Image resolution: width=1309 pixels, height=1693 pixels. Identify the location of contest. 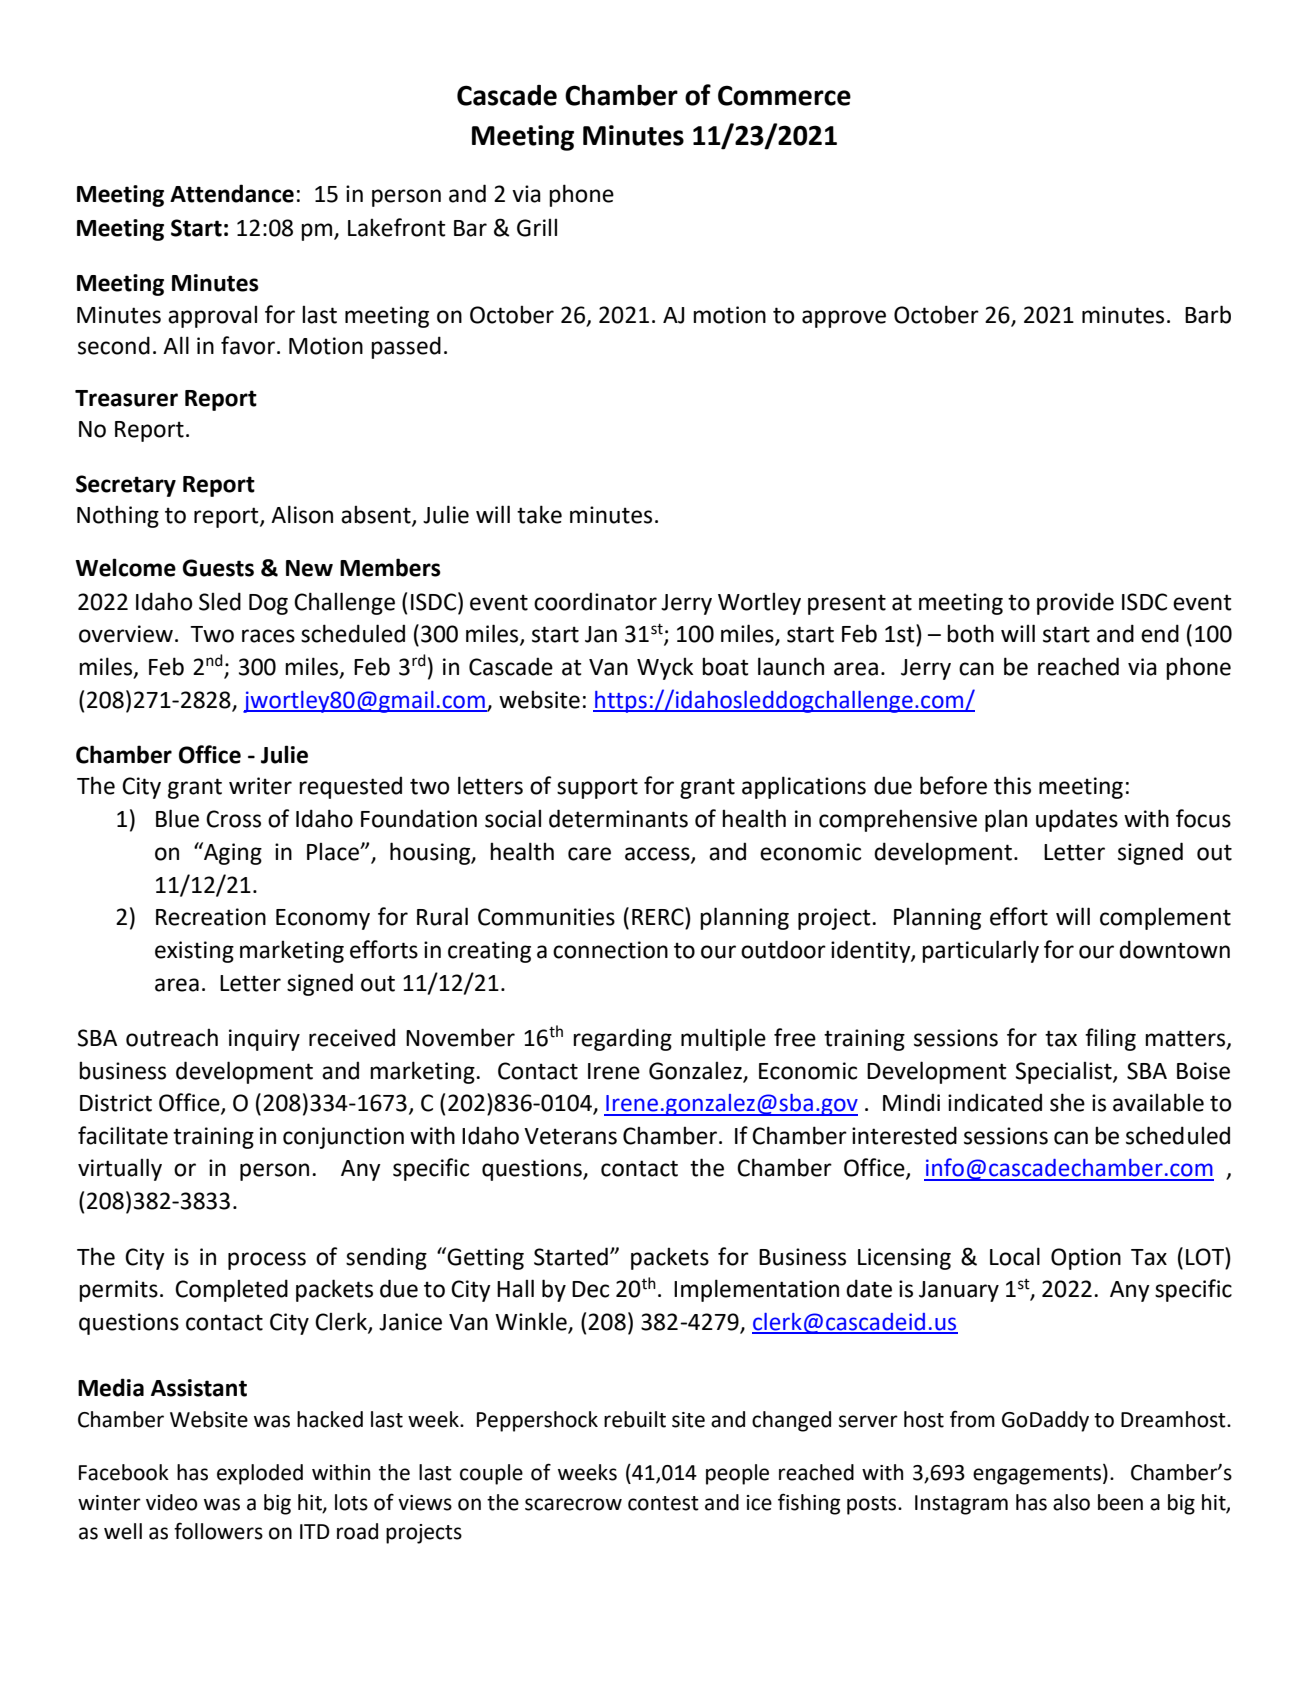
(663, 1503).
